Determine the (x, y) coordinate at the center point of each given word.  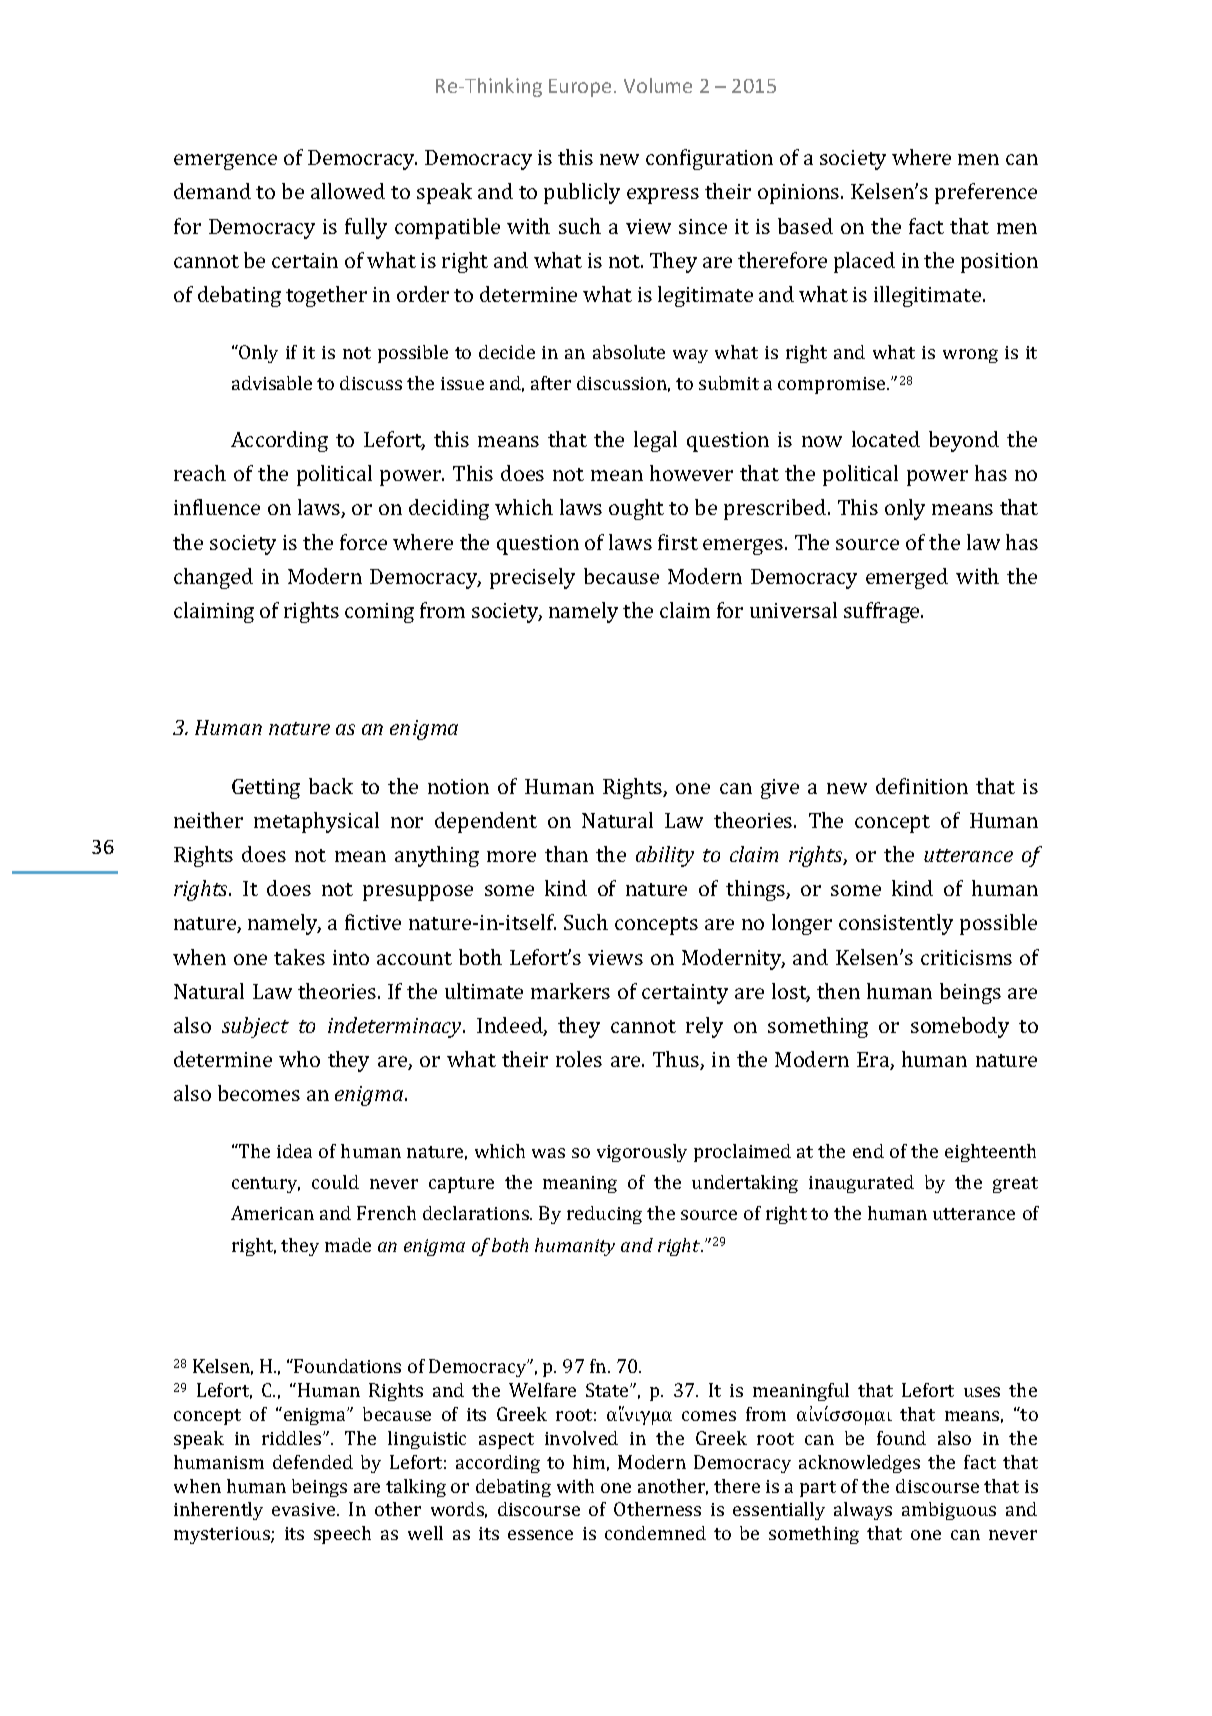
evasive (305, 1509)
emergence (225, 162)
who (299, 1059)
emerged (907, 578)
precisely (532, 578)
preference (986, 193)
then (838, 991)
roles (579, 1059)
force (363, 542)
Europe (580, 88)
